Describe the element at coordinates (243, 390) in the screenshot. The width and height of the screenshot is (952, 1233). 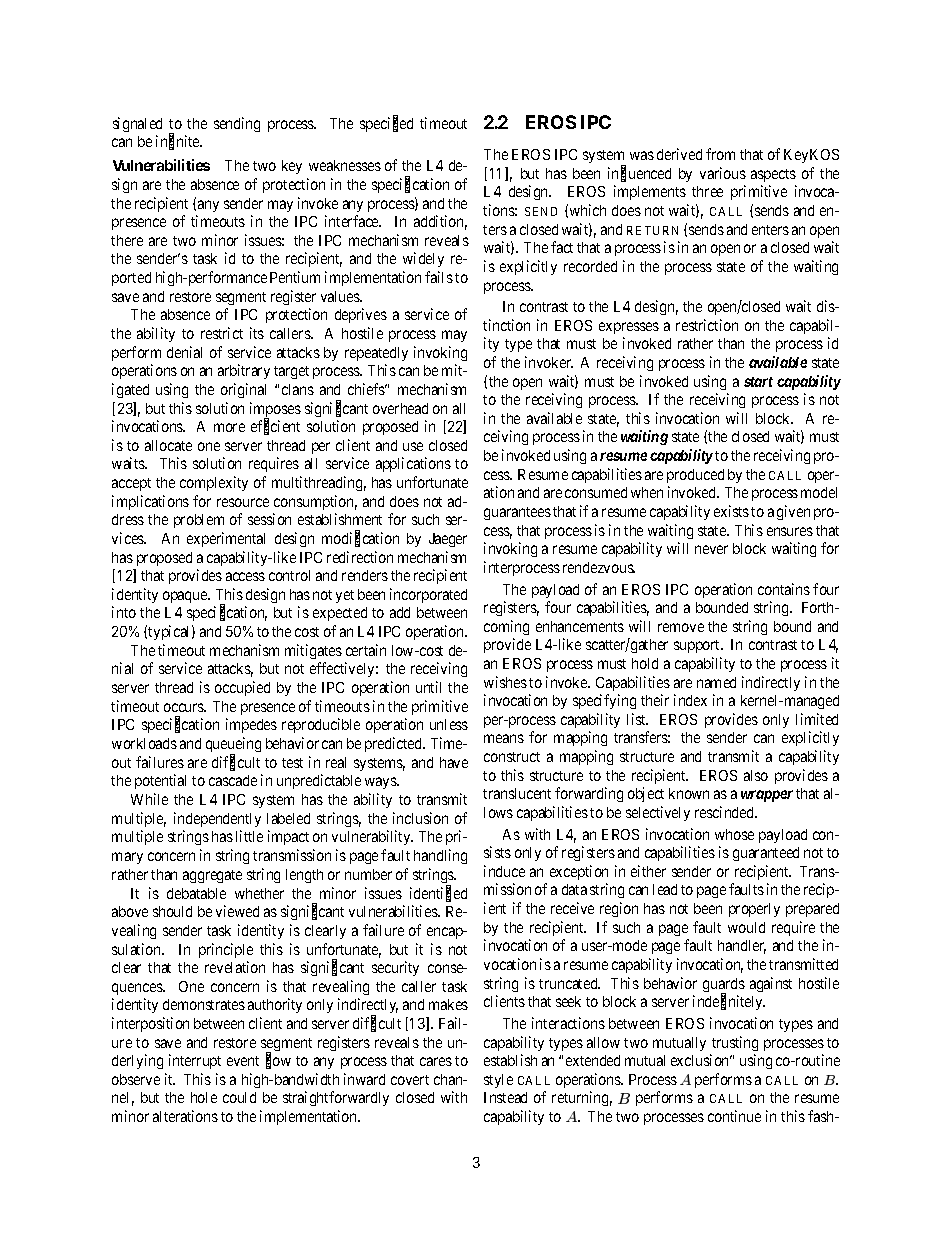
I see `original` at that location.
